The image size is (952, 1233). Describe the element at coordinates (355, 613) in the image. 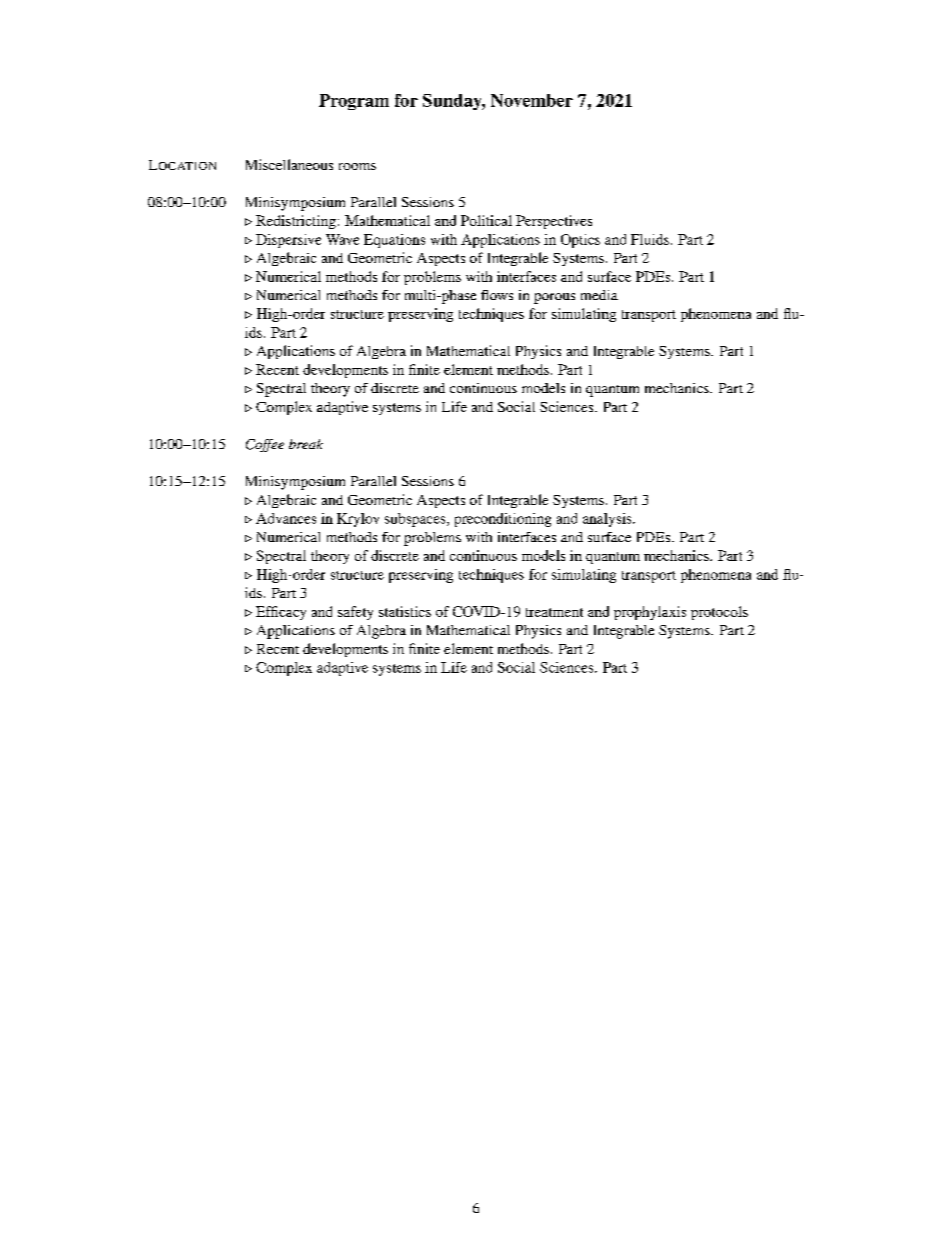

I see `safety` at that location.
